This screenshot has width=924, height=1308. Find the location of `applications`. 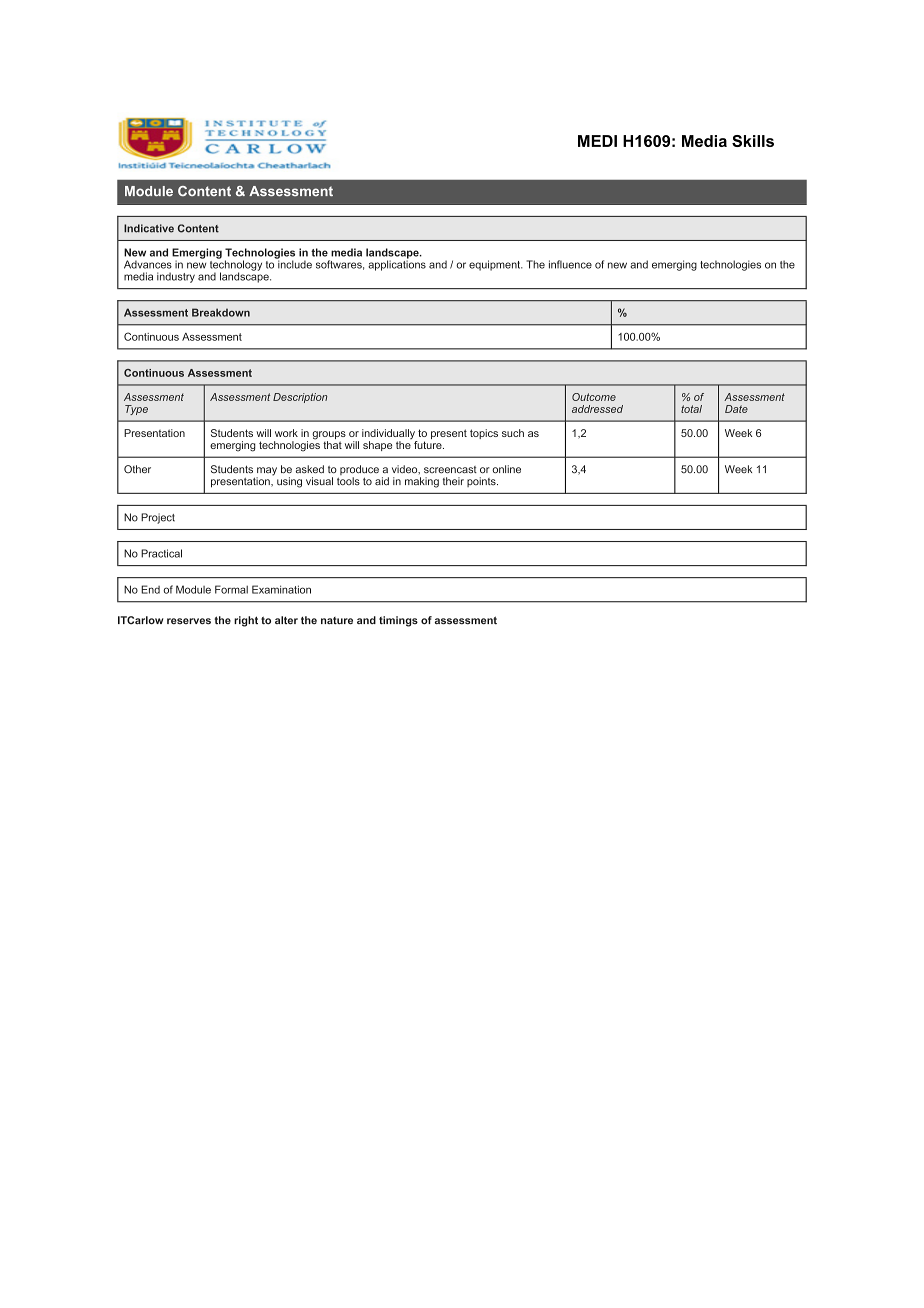

applications is located at coordinates (397, 264).
